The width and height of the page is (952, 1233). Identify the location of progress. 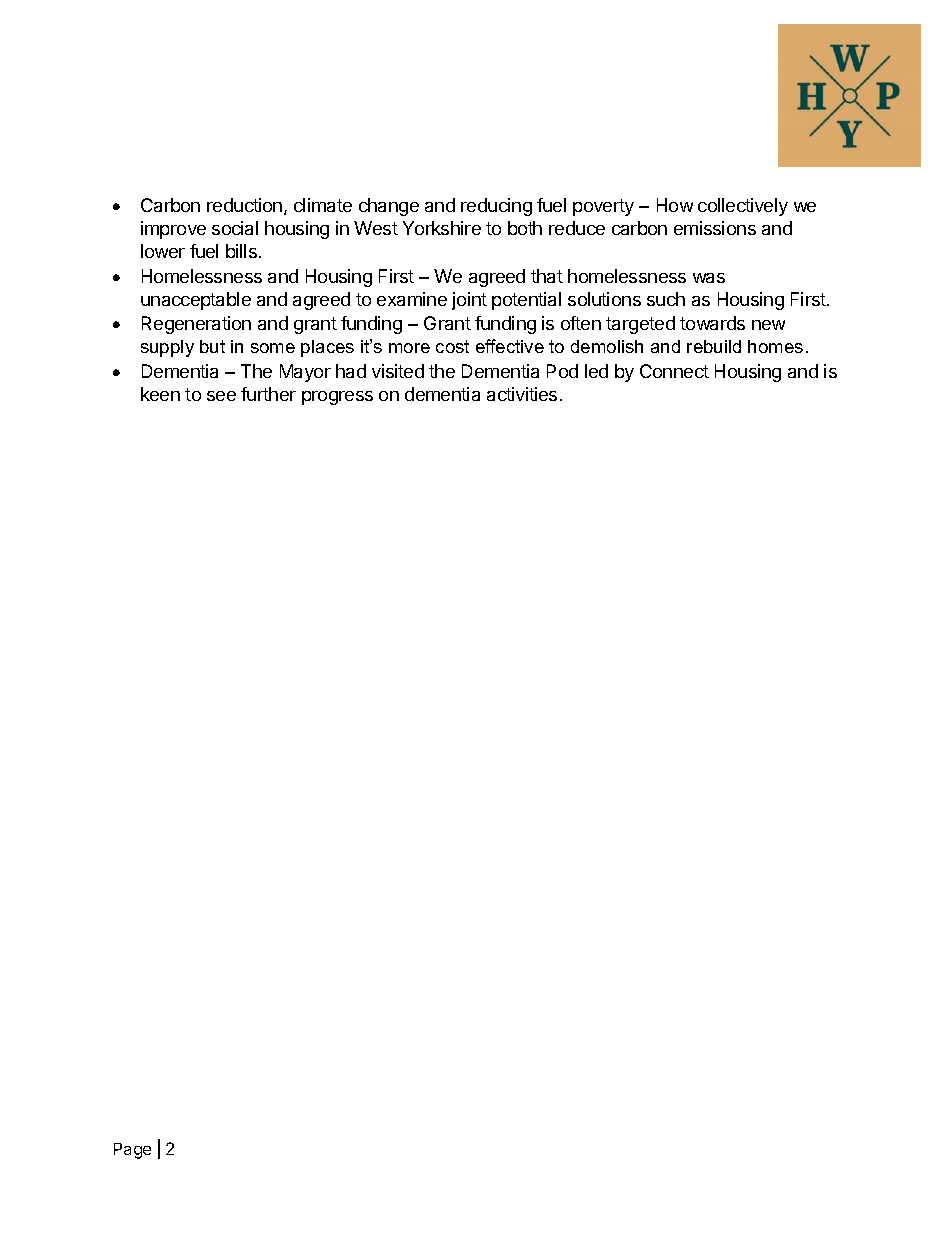
(337, 398).
